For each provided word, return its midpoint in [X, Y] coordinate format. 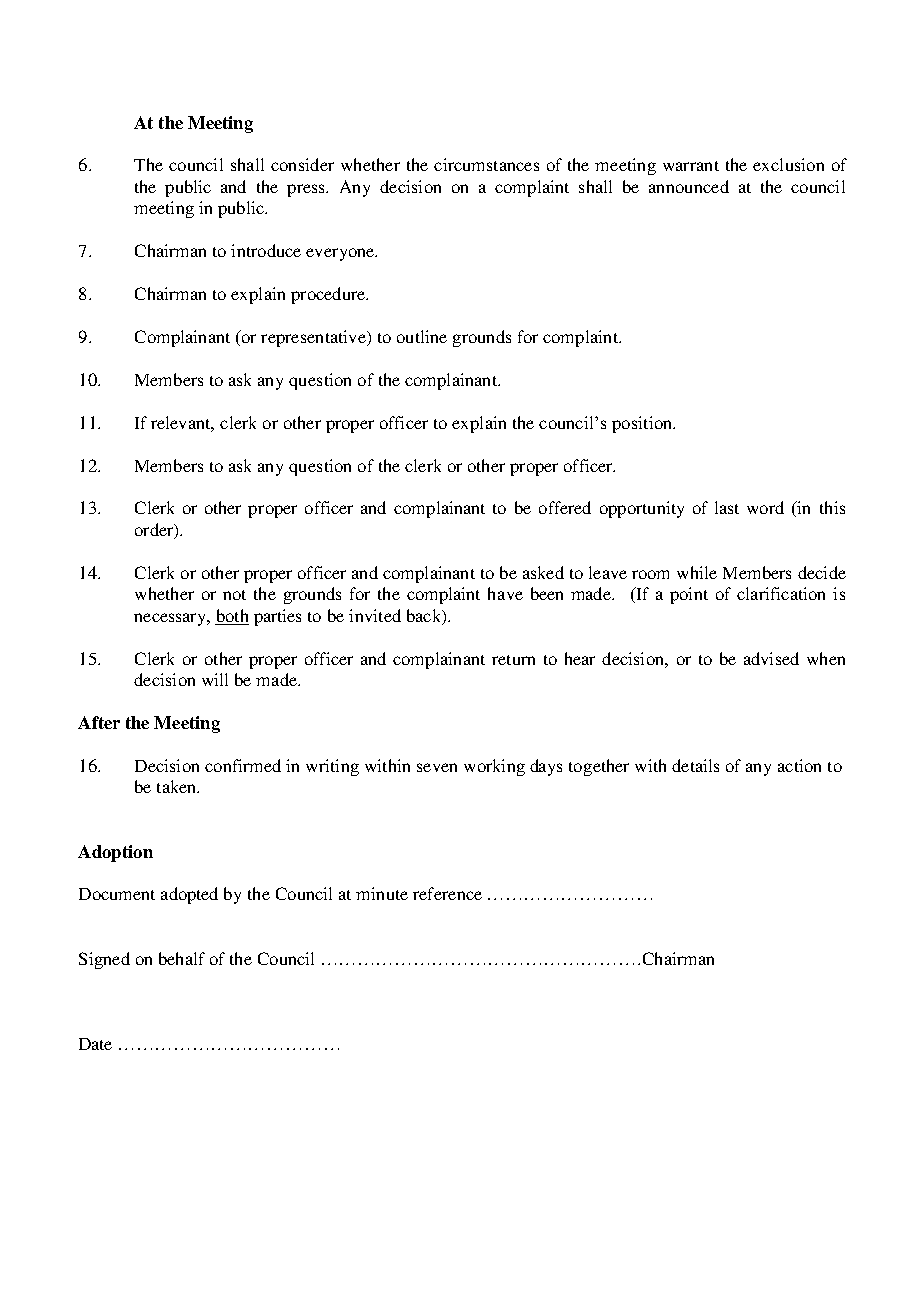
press [307, 190]
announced [689, 186]
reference [447, 893]
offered [565, 507]
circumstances [486, 164]
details [695, 765]
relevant [182, 423]
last [727, 507]
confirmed [243, 765]
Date [95, 1044]
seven [437, 767]
